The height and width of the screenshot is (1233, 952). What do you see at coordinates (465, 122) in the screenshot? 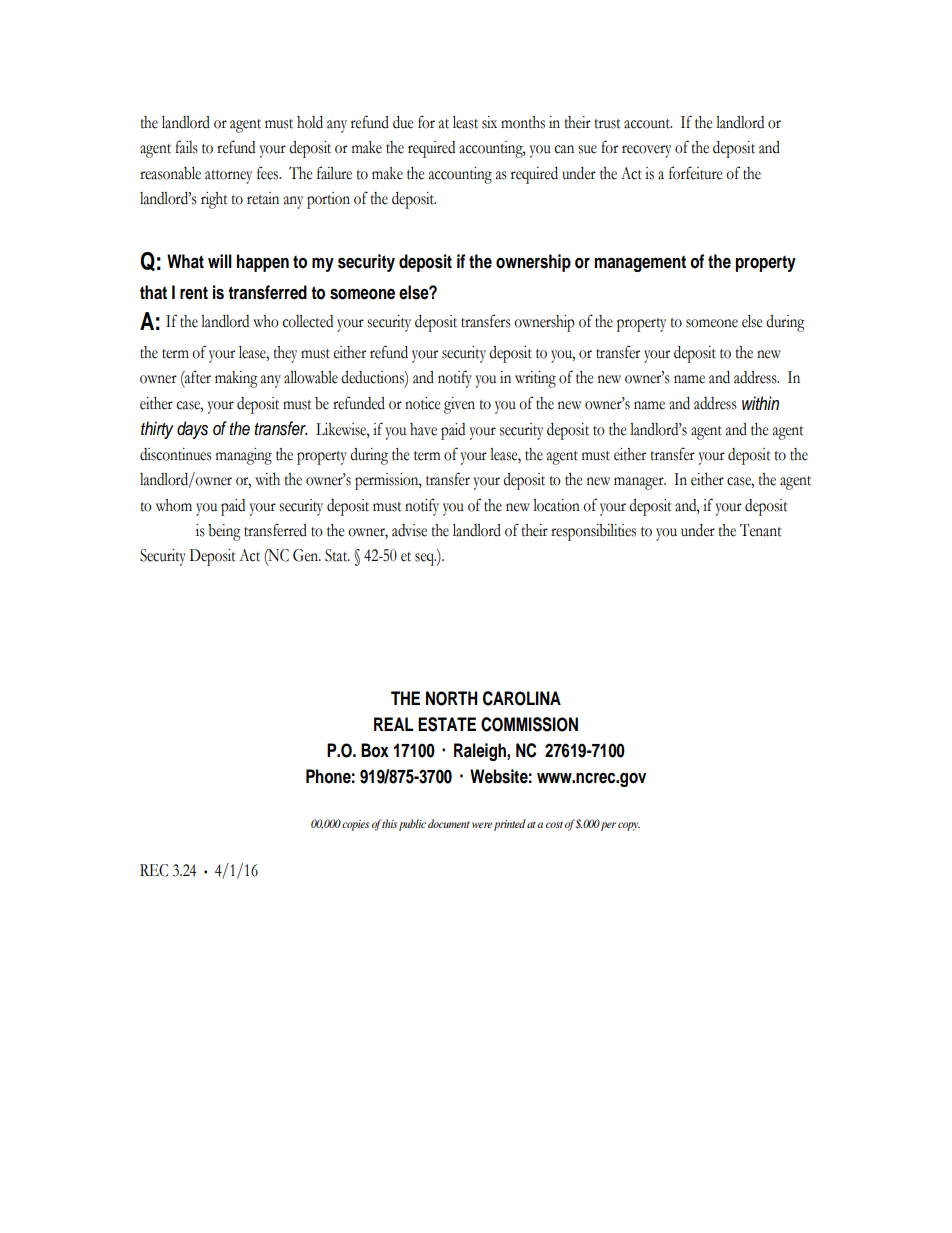
I see `least` at bounding box center [465, 122].
